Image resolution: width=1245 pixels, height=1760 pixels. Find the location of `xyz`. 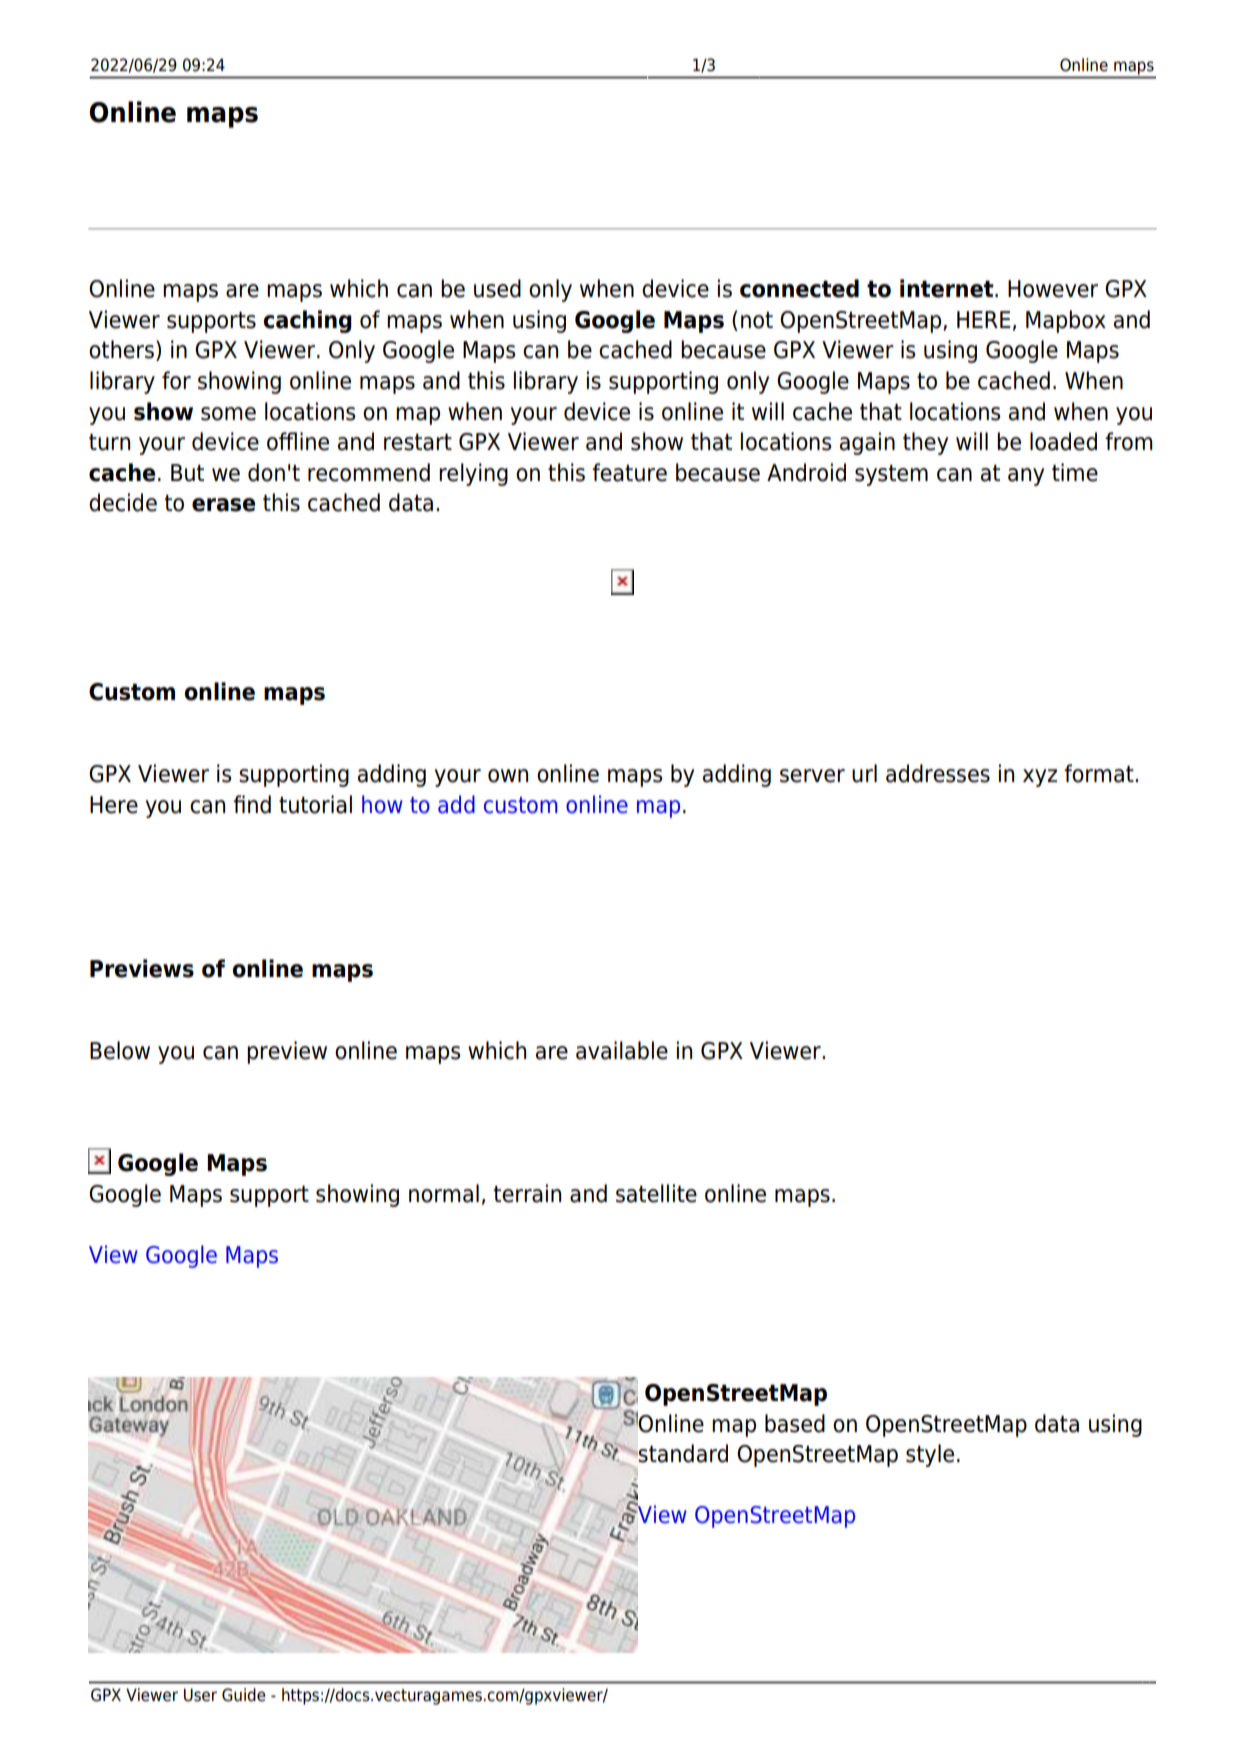

xyz is located at coordinates (1040, 778).
